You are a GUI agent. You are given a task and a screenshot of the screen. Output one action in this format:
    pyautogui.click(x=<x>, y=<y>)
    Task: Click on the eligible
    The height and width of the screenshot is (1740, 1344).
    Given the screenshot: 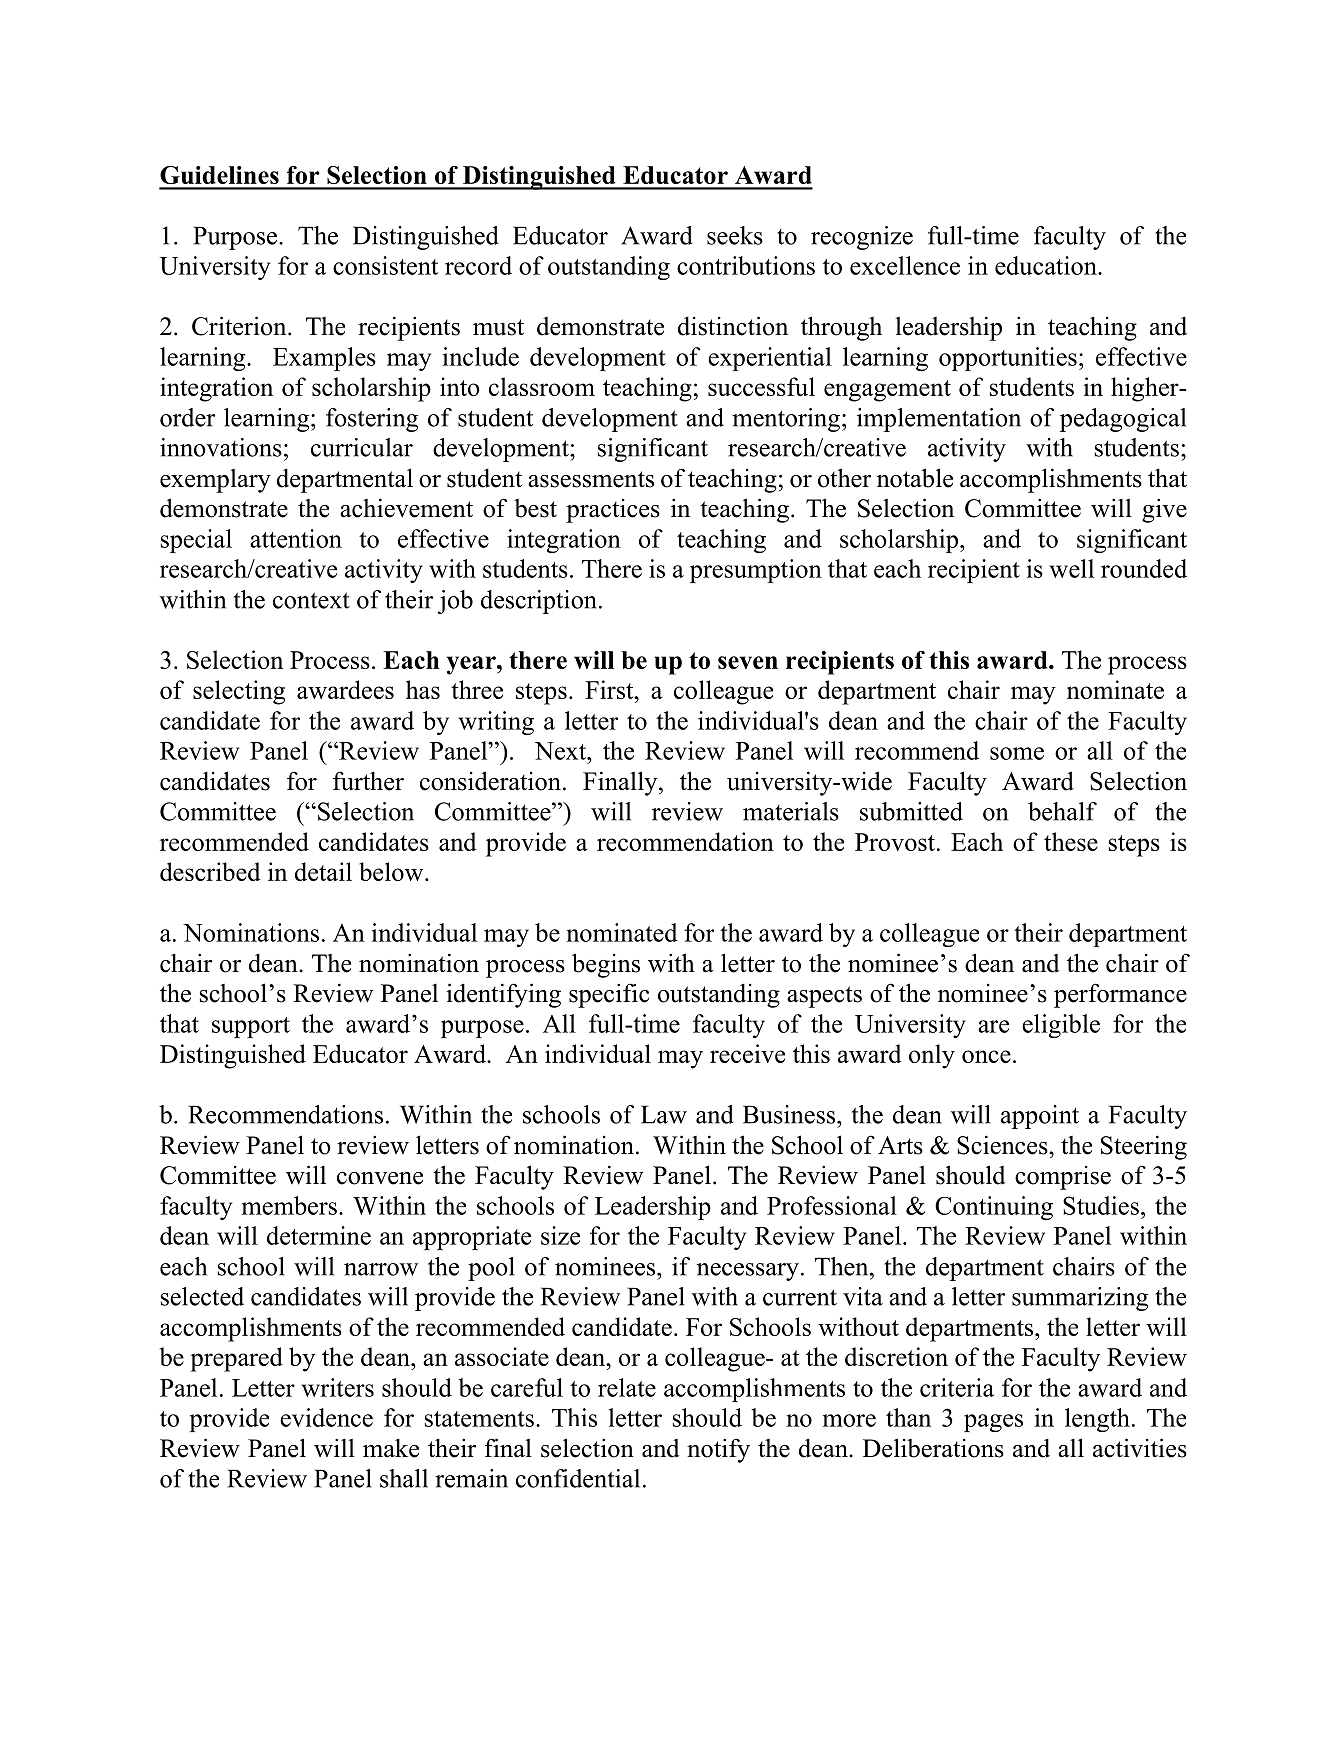 What is the action you would take?
    pyautogui.click(x=1061, y=1026)
